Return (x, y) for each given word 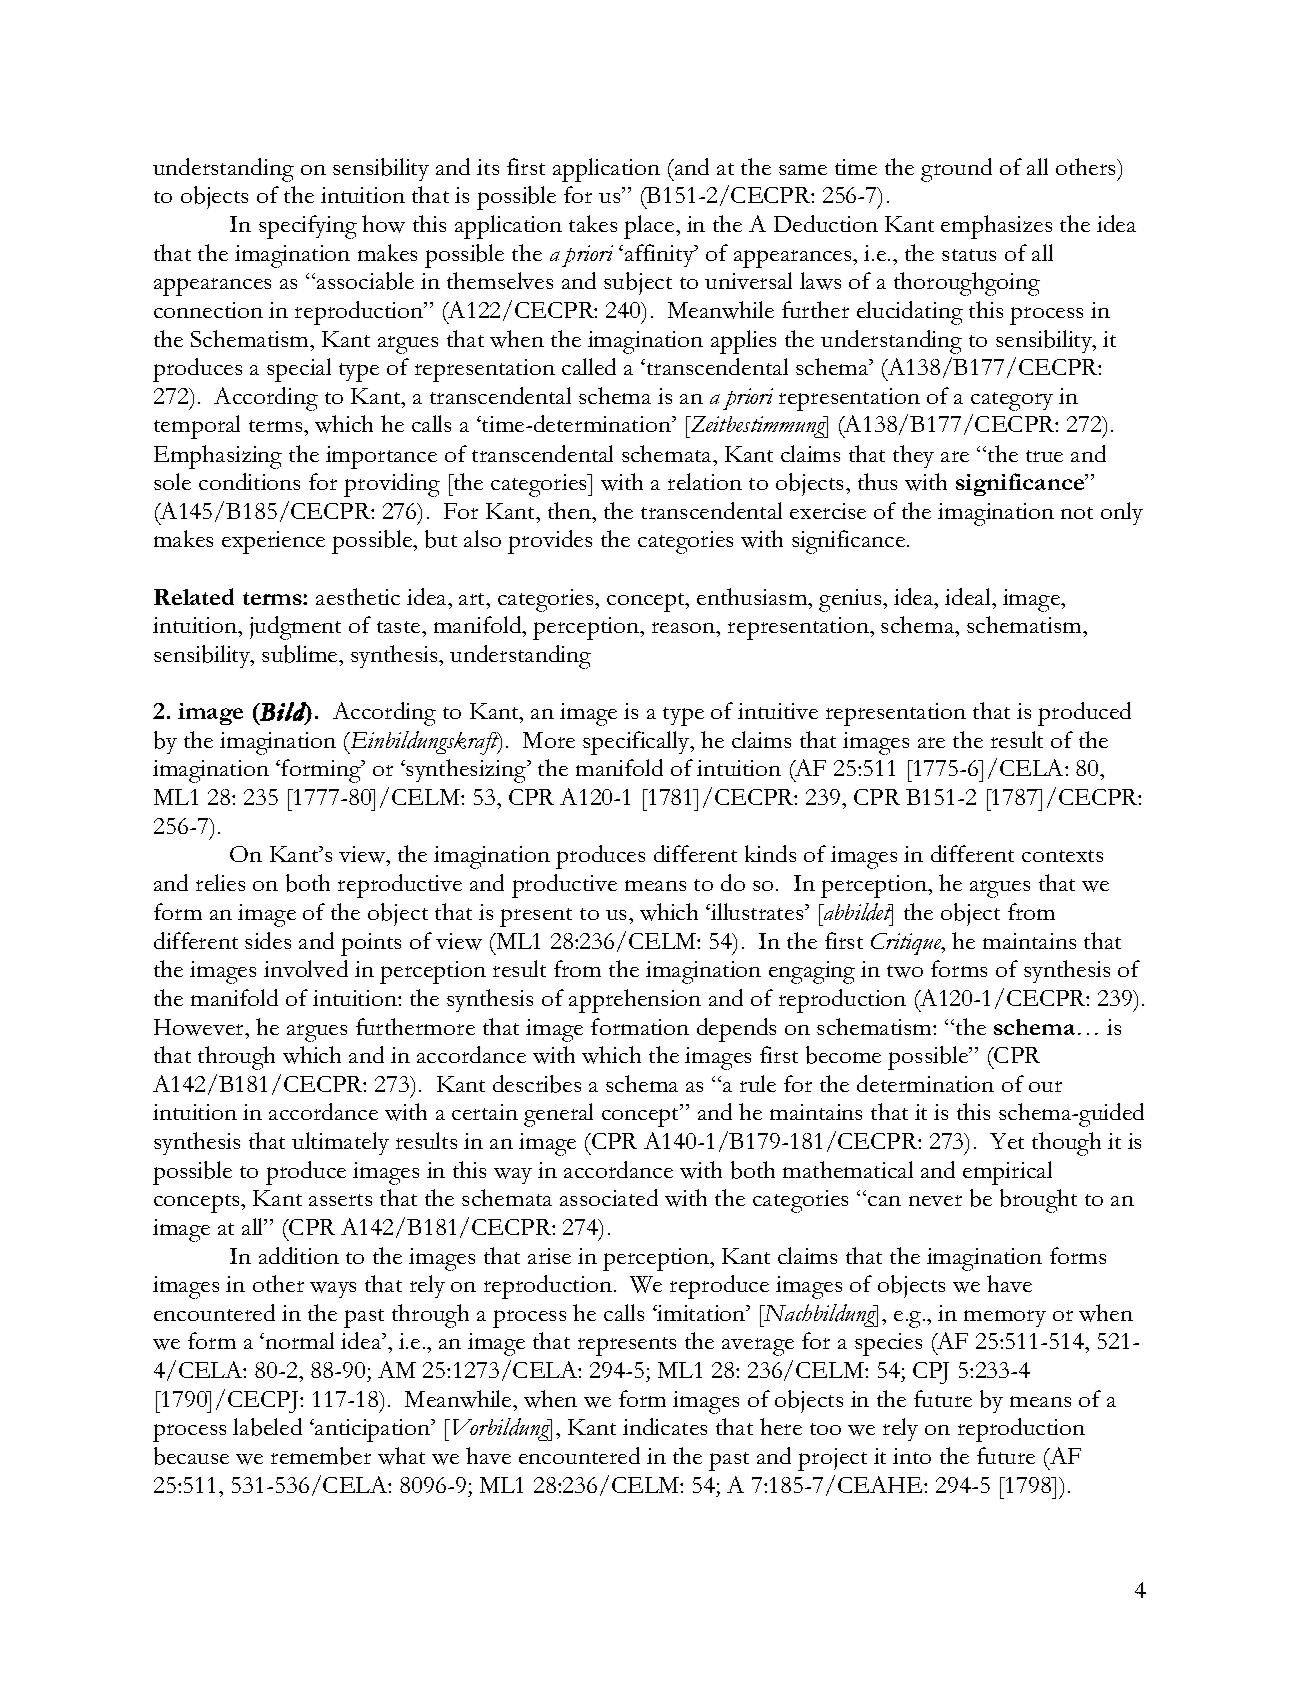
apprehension (635, 1001)
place (650, 227)
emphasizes (996, 227)
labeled (267, 1427)
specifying (308, 227)
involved (306, 968)
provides (550, 542)
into (912, 1456)
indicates (665, 1426)
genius (851, 600)
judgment (295, 628)
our (1045, 1086)
